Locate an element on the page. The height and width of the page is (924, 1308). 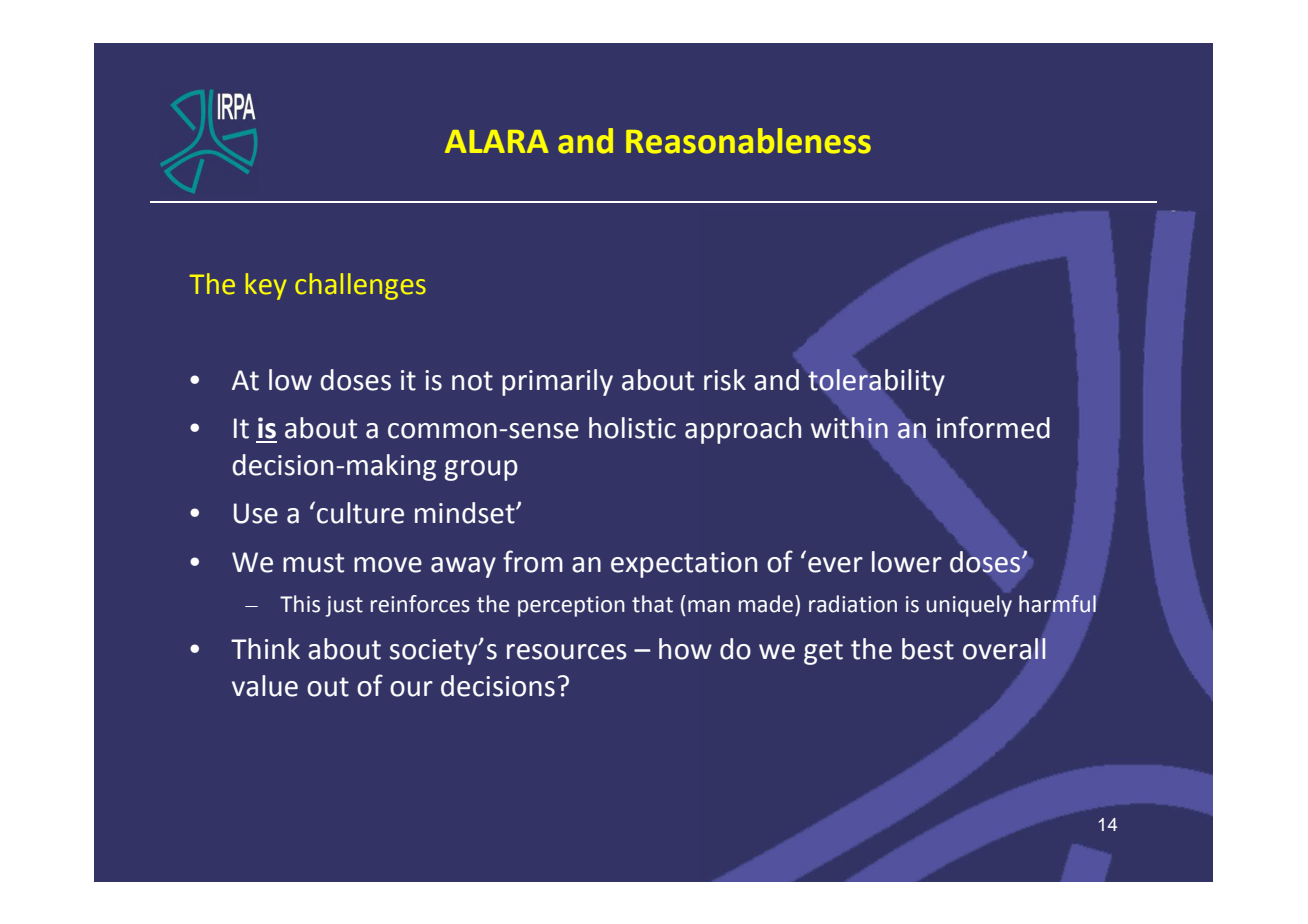
within is located at coordinates (849, 428).
